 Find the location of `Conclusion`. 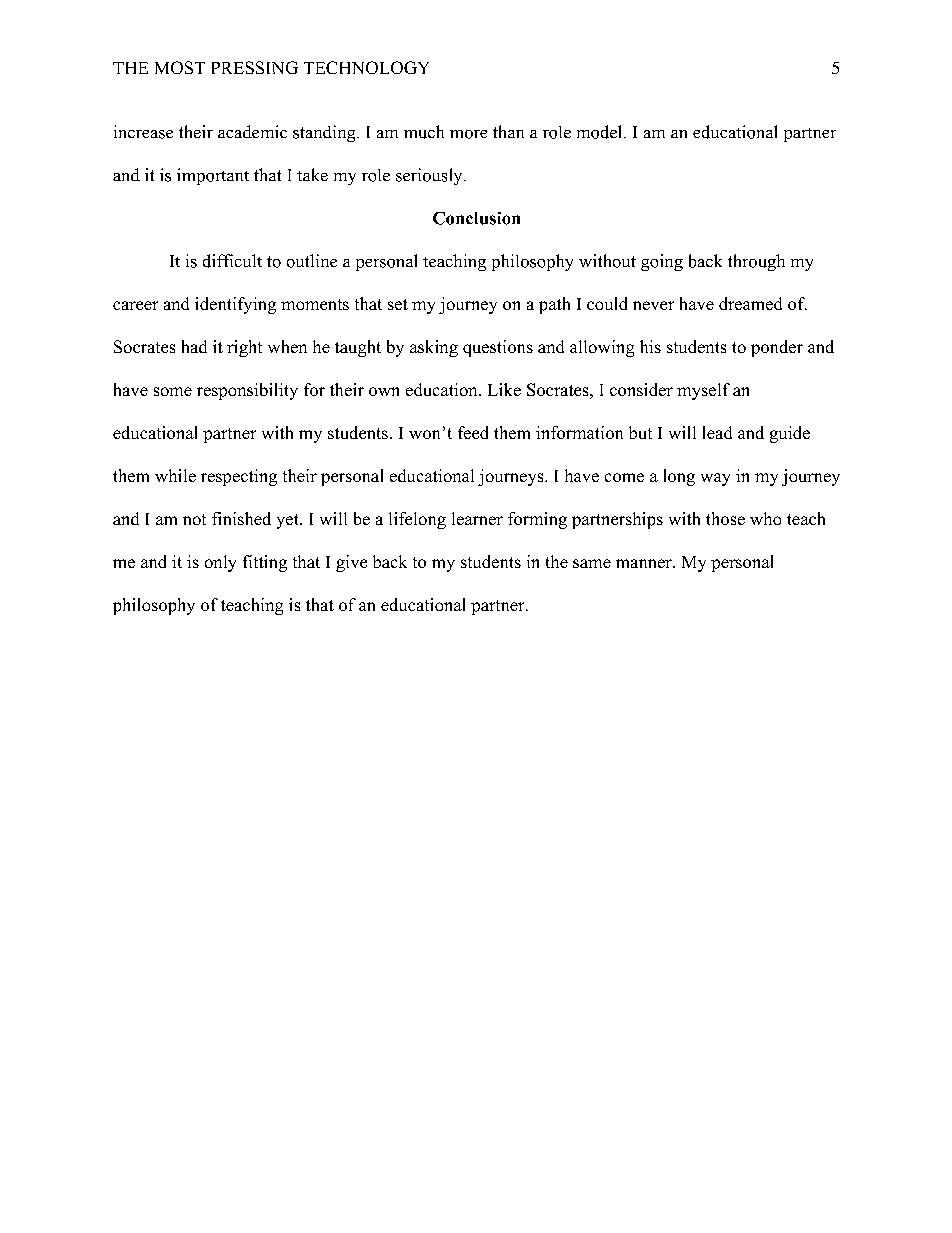

Conclusion is located at coordinates (476, 218).
